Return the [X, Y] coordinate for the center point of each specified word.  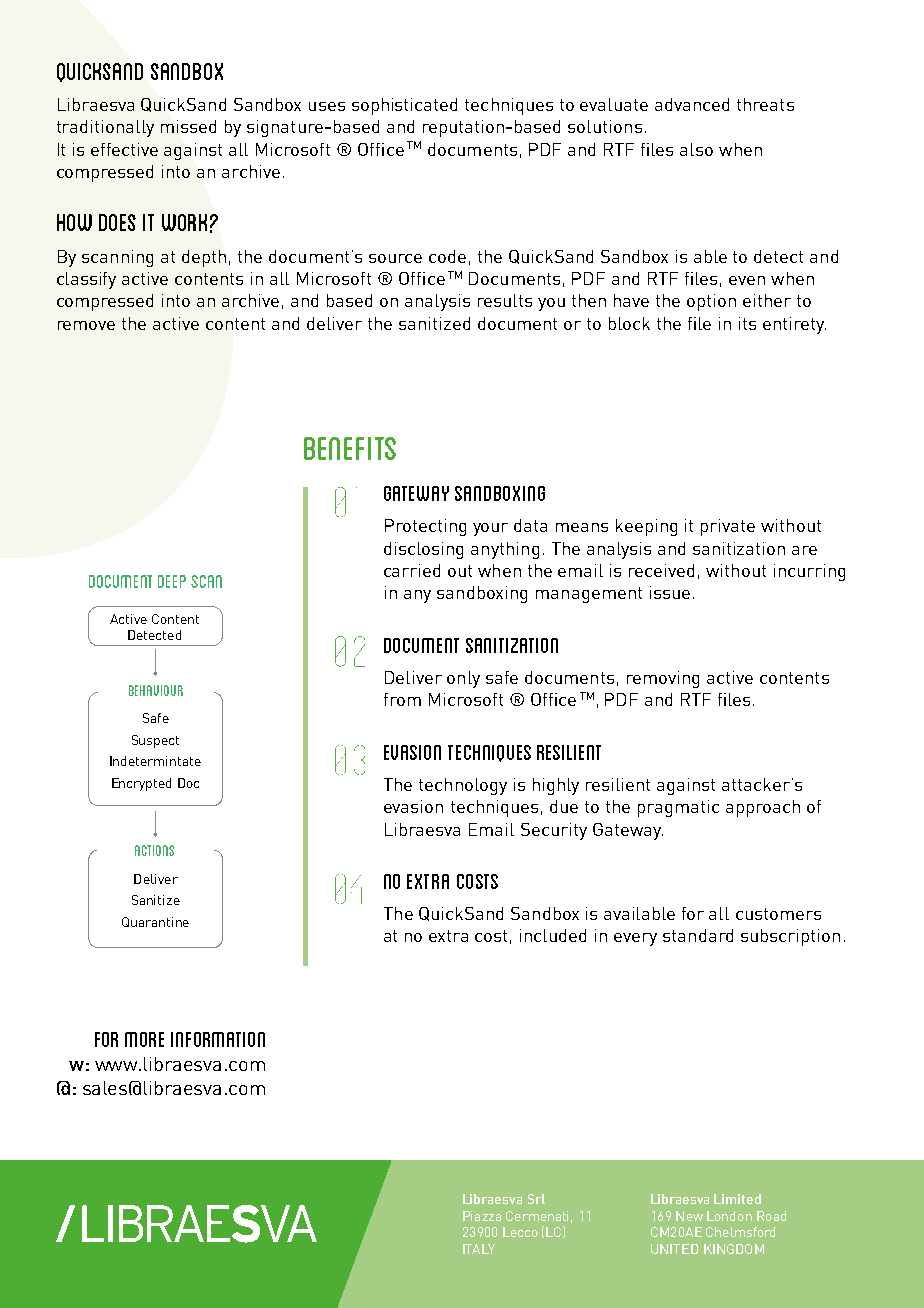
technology [463, 786]
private [728, 527]
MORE [144, 1039]
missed [188, 126]
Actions [154, 850]
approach [763, 808]
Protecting [425, 527]
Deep [172, 581]
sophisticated [404, 106]
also [696, 149]
